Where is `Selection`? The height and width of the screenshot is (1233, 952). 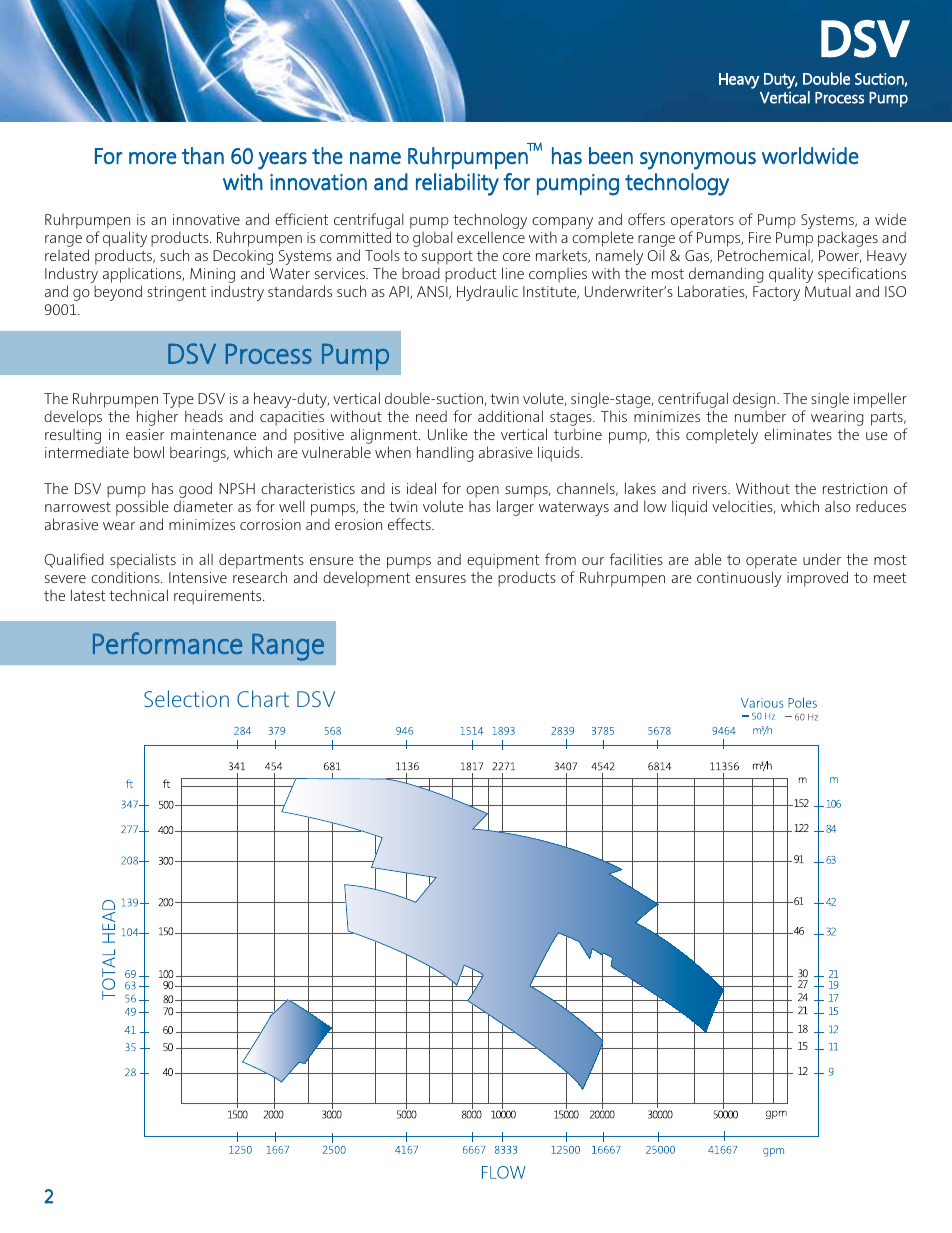
Selection is located at coordinates (186, 698).
